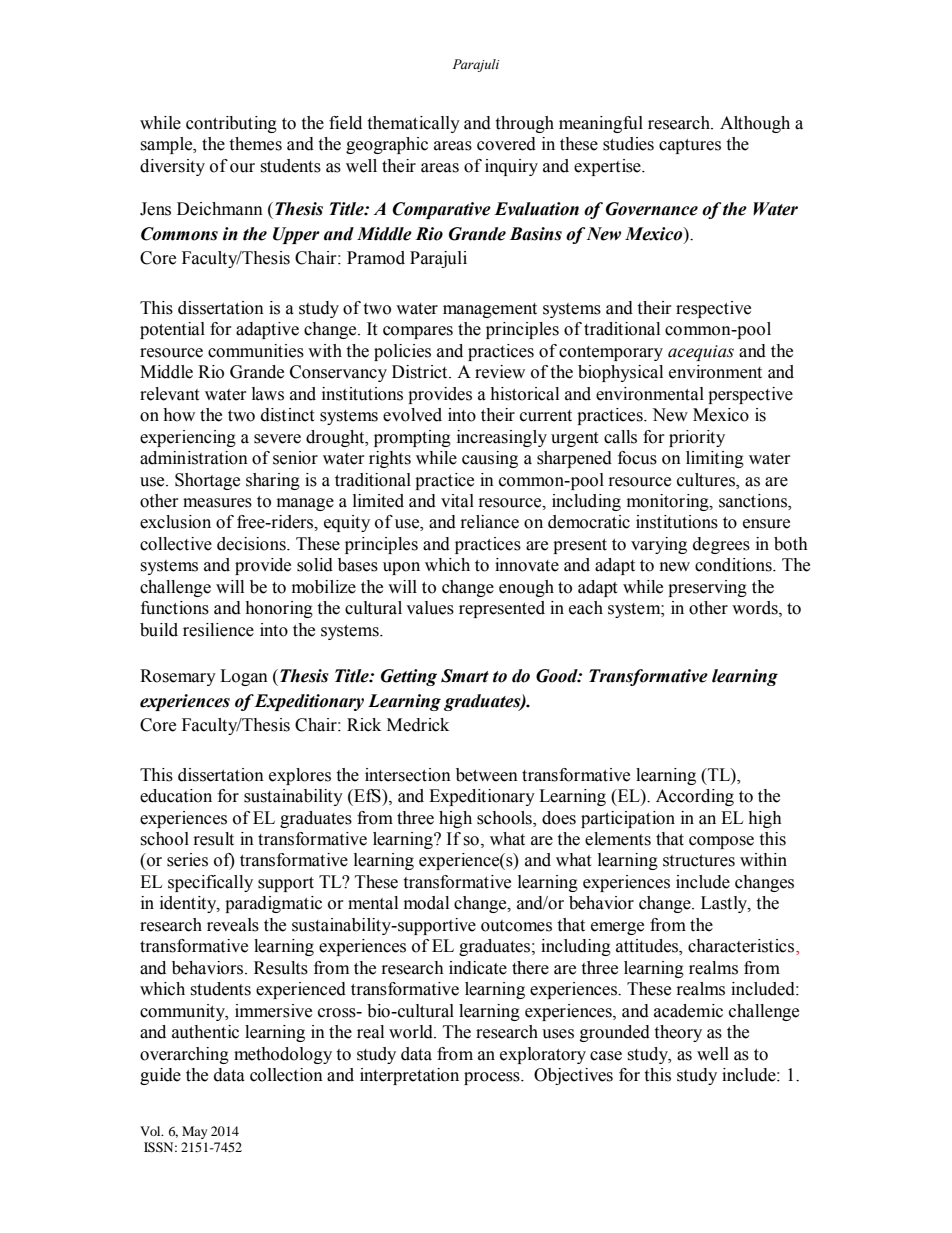 The image size is (952, 1233). What do you see at coordinates (678, 1033) in the page?
I see `theory` at bounding box center [678, 1033].
